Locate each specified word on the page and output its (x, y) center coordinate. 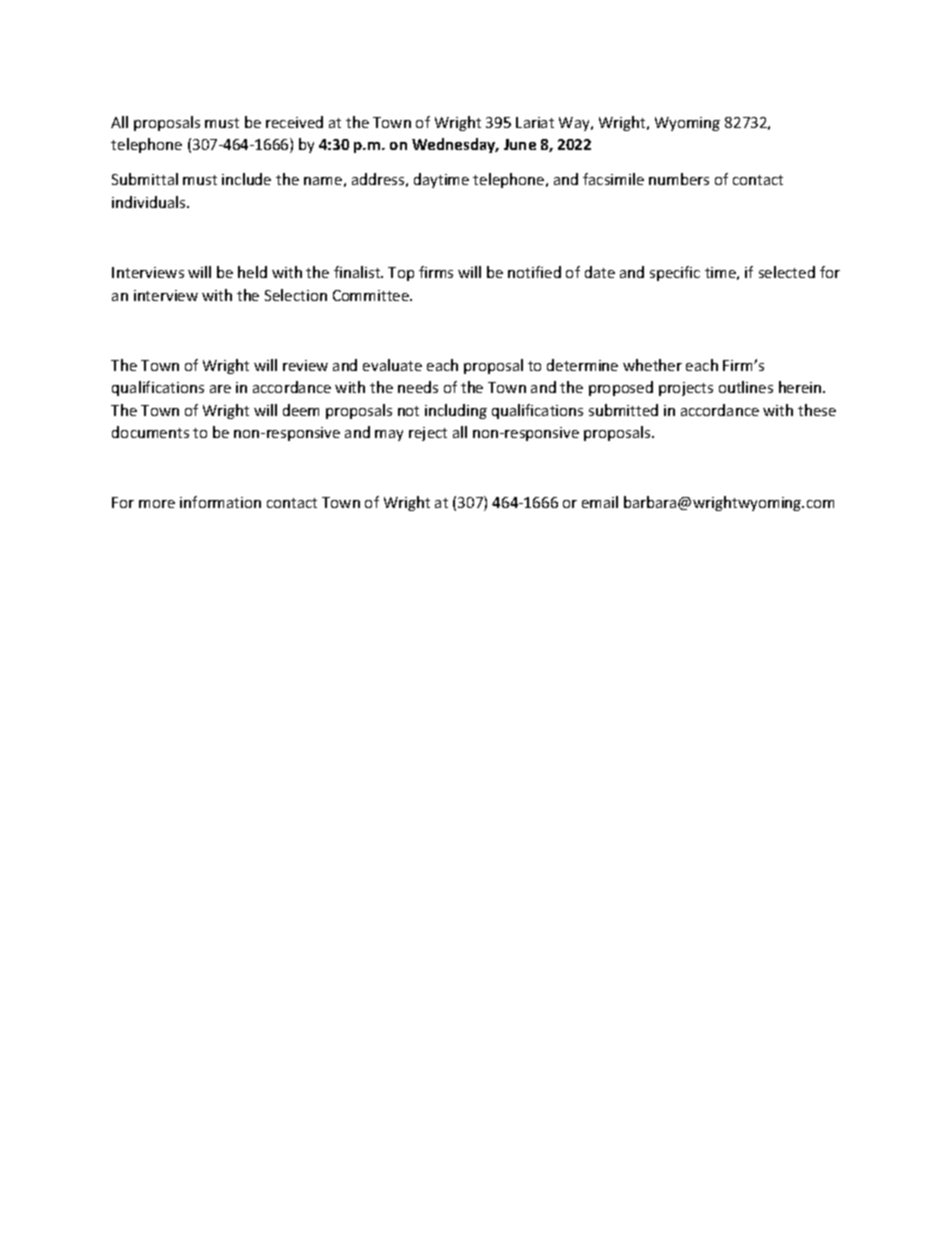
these (817, 410)
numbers (679, 179)
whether (652, 365)
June (520, 144)
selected (787, 272)
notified (534, 272)
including (456, 411)
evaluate (392, 365)
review (305, 365)
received (294, 122)
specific (675, 273)
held (252, 272)
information (220, 502)
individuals (150, 202)
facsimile (613, 179)
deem (301, 410)
